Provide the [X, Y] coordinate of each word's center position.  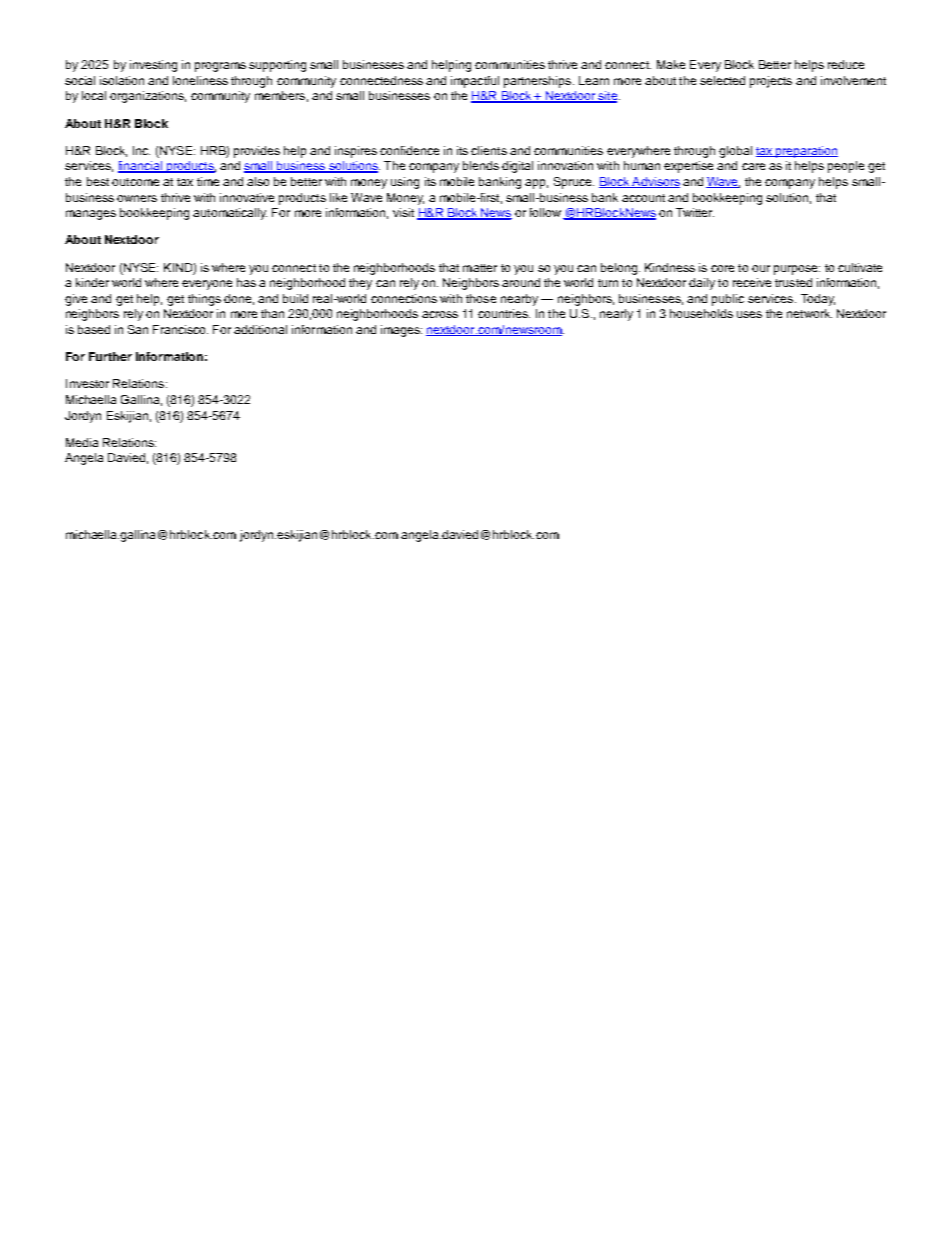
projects [771, 82]
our [761, 268]
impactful [475, 82]
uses [749, 314]
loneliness [200, 80]
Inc [141, 150]
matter [480, 268]
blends [481, 165]
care [753, 166]
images [401, 331]
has [246, 282]
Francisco [180, 329]
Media [82, 442]
